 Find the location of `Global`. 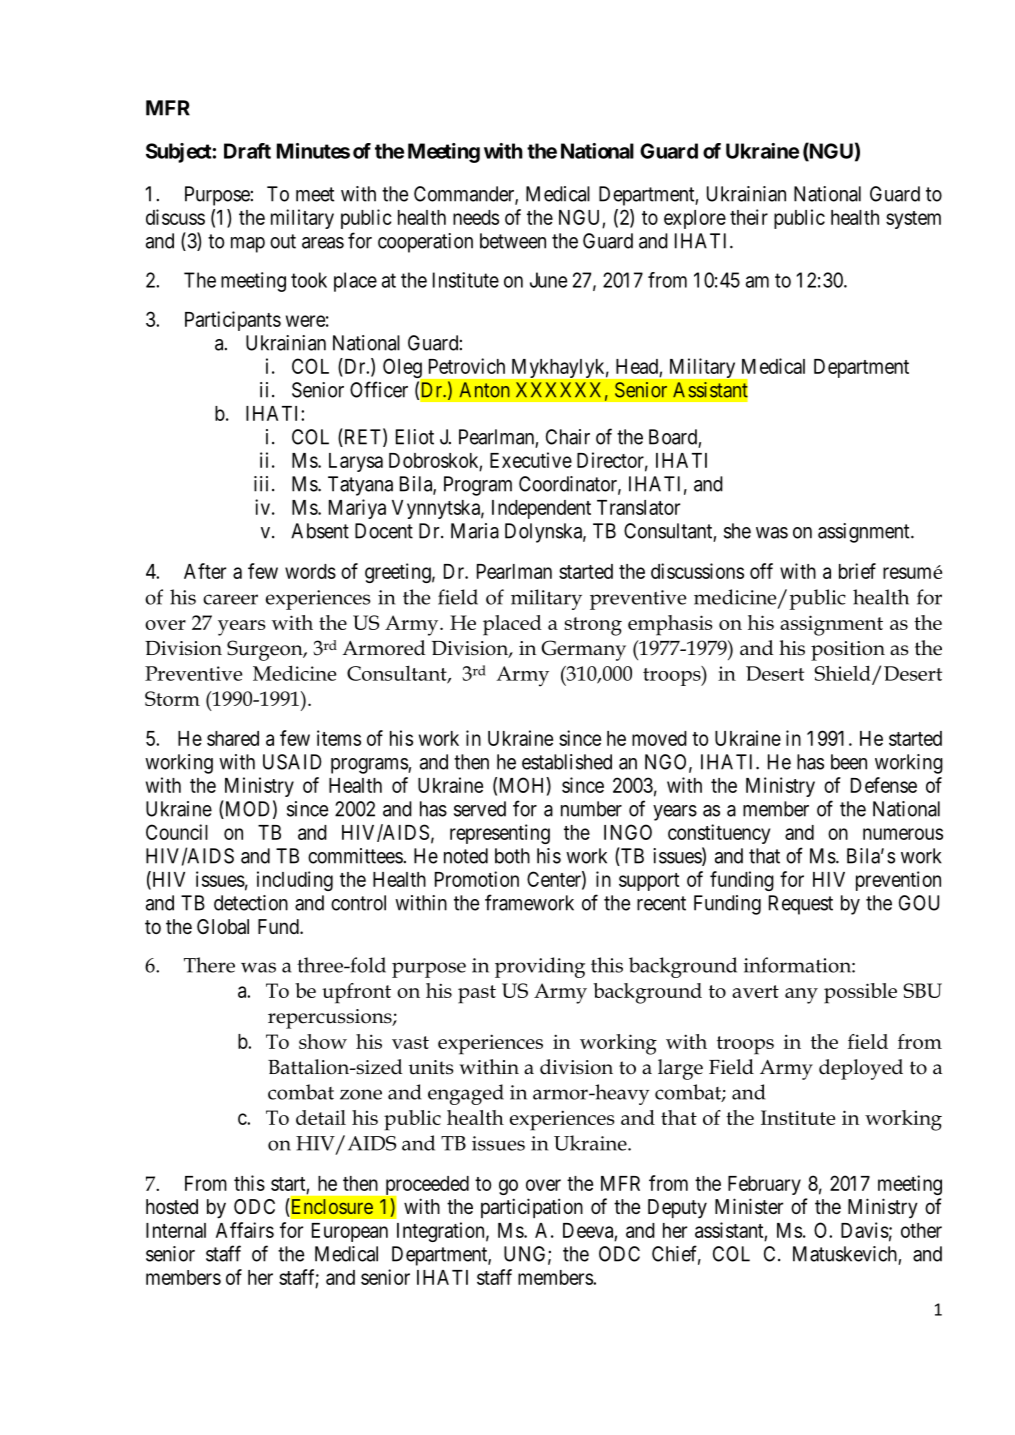

Global is located at coordinates (223, 927).
